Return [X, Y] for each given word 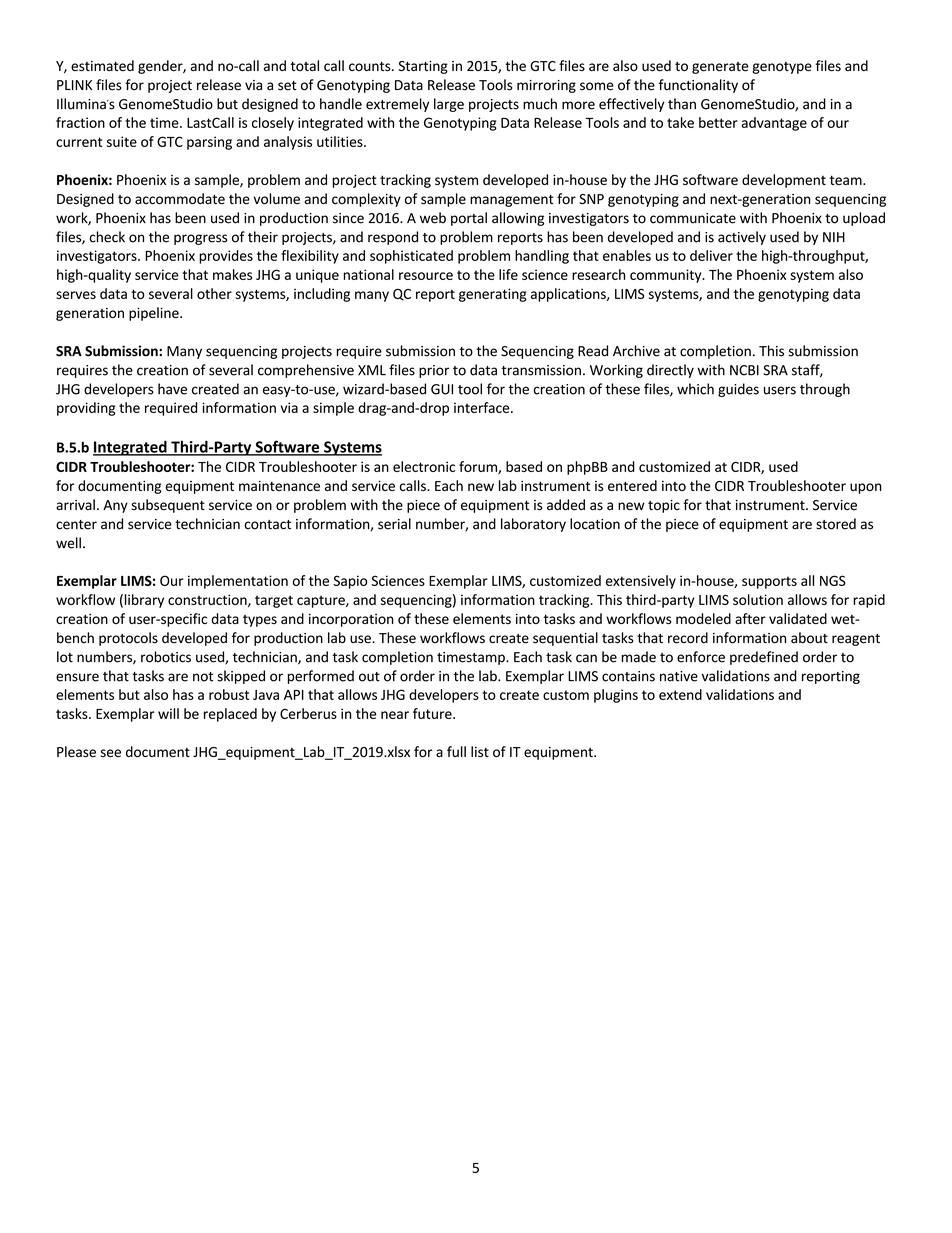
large [449, 105]
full [456, 751]
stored [836, 524]
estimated [102, 66]
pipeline [155, 314]
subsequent [168, 506]
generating [493, 295]
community [667, 276]
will [168, 713]
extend [680, 694]
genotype [782, 68]
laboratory [533, 525]
